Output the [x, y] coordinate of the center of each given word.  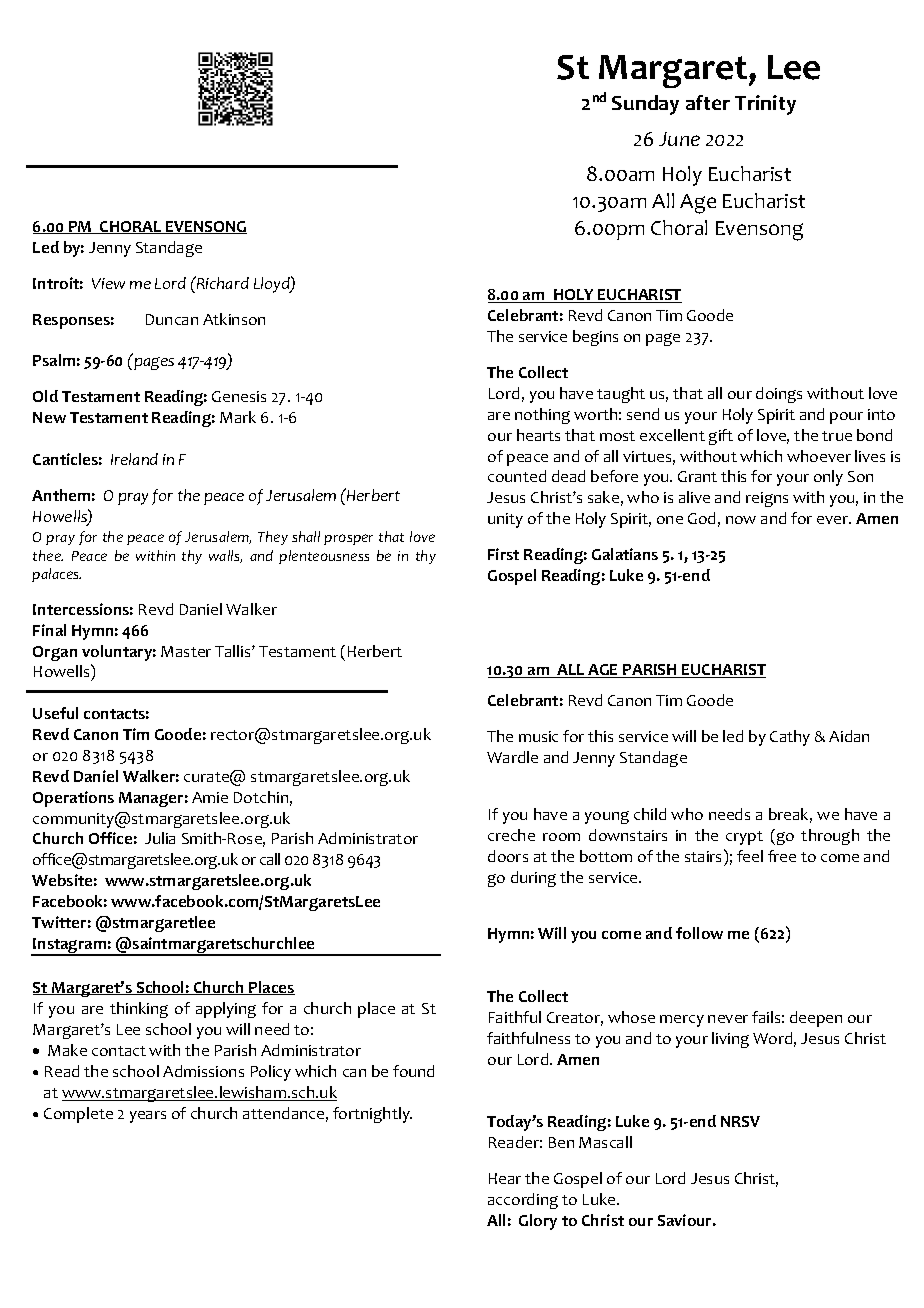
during [533, 879]
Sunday [645, 105]
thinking [139, 1010]
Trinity [765, 105]
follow [699, 933]
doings [779, 395]
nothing [542, 416]
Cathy [790, 738]
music [538, 736]
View [108, 283]
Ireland [134, 459]
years [148, 1117]
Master [186, 651]
